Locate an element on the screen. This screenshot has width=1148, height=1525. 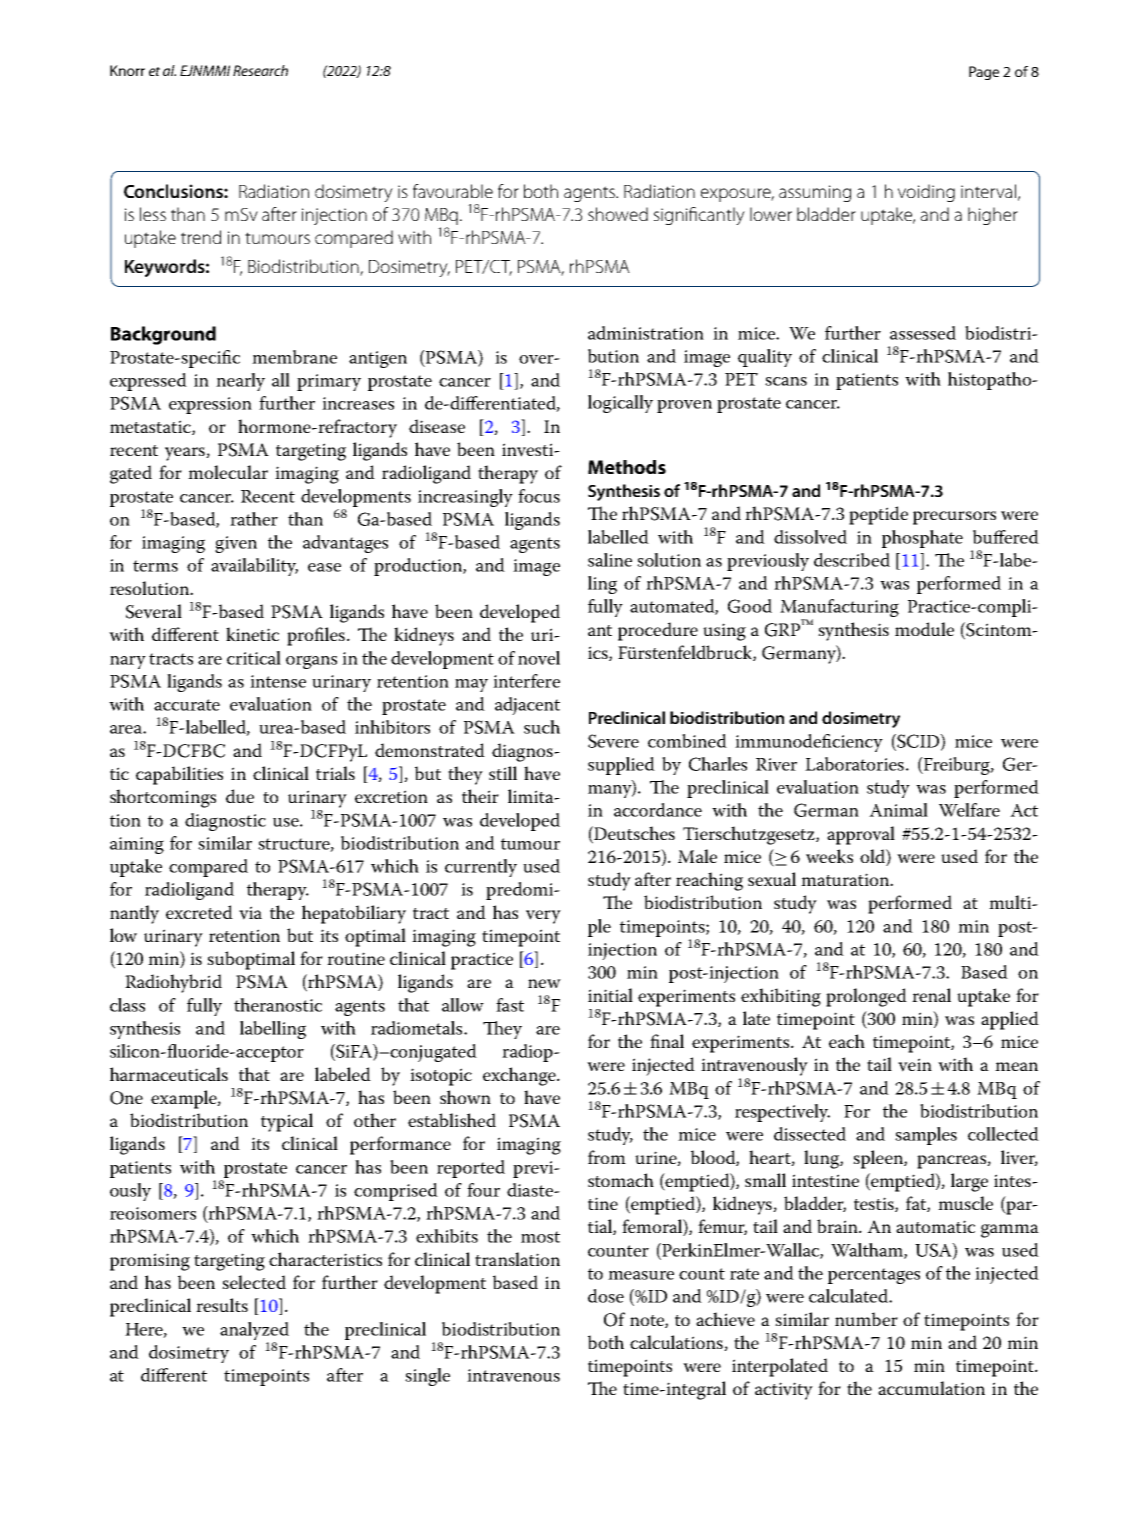
Research is located at coordinates (260, 70).
